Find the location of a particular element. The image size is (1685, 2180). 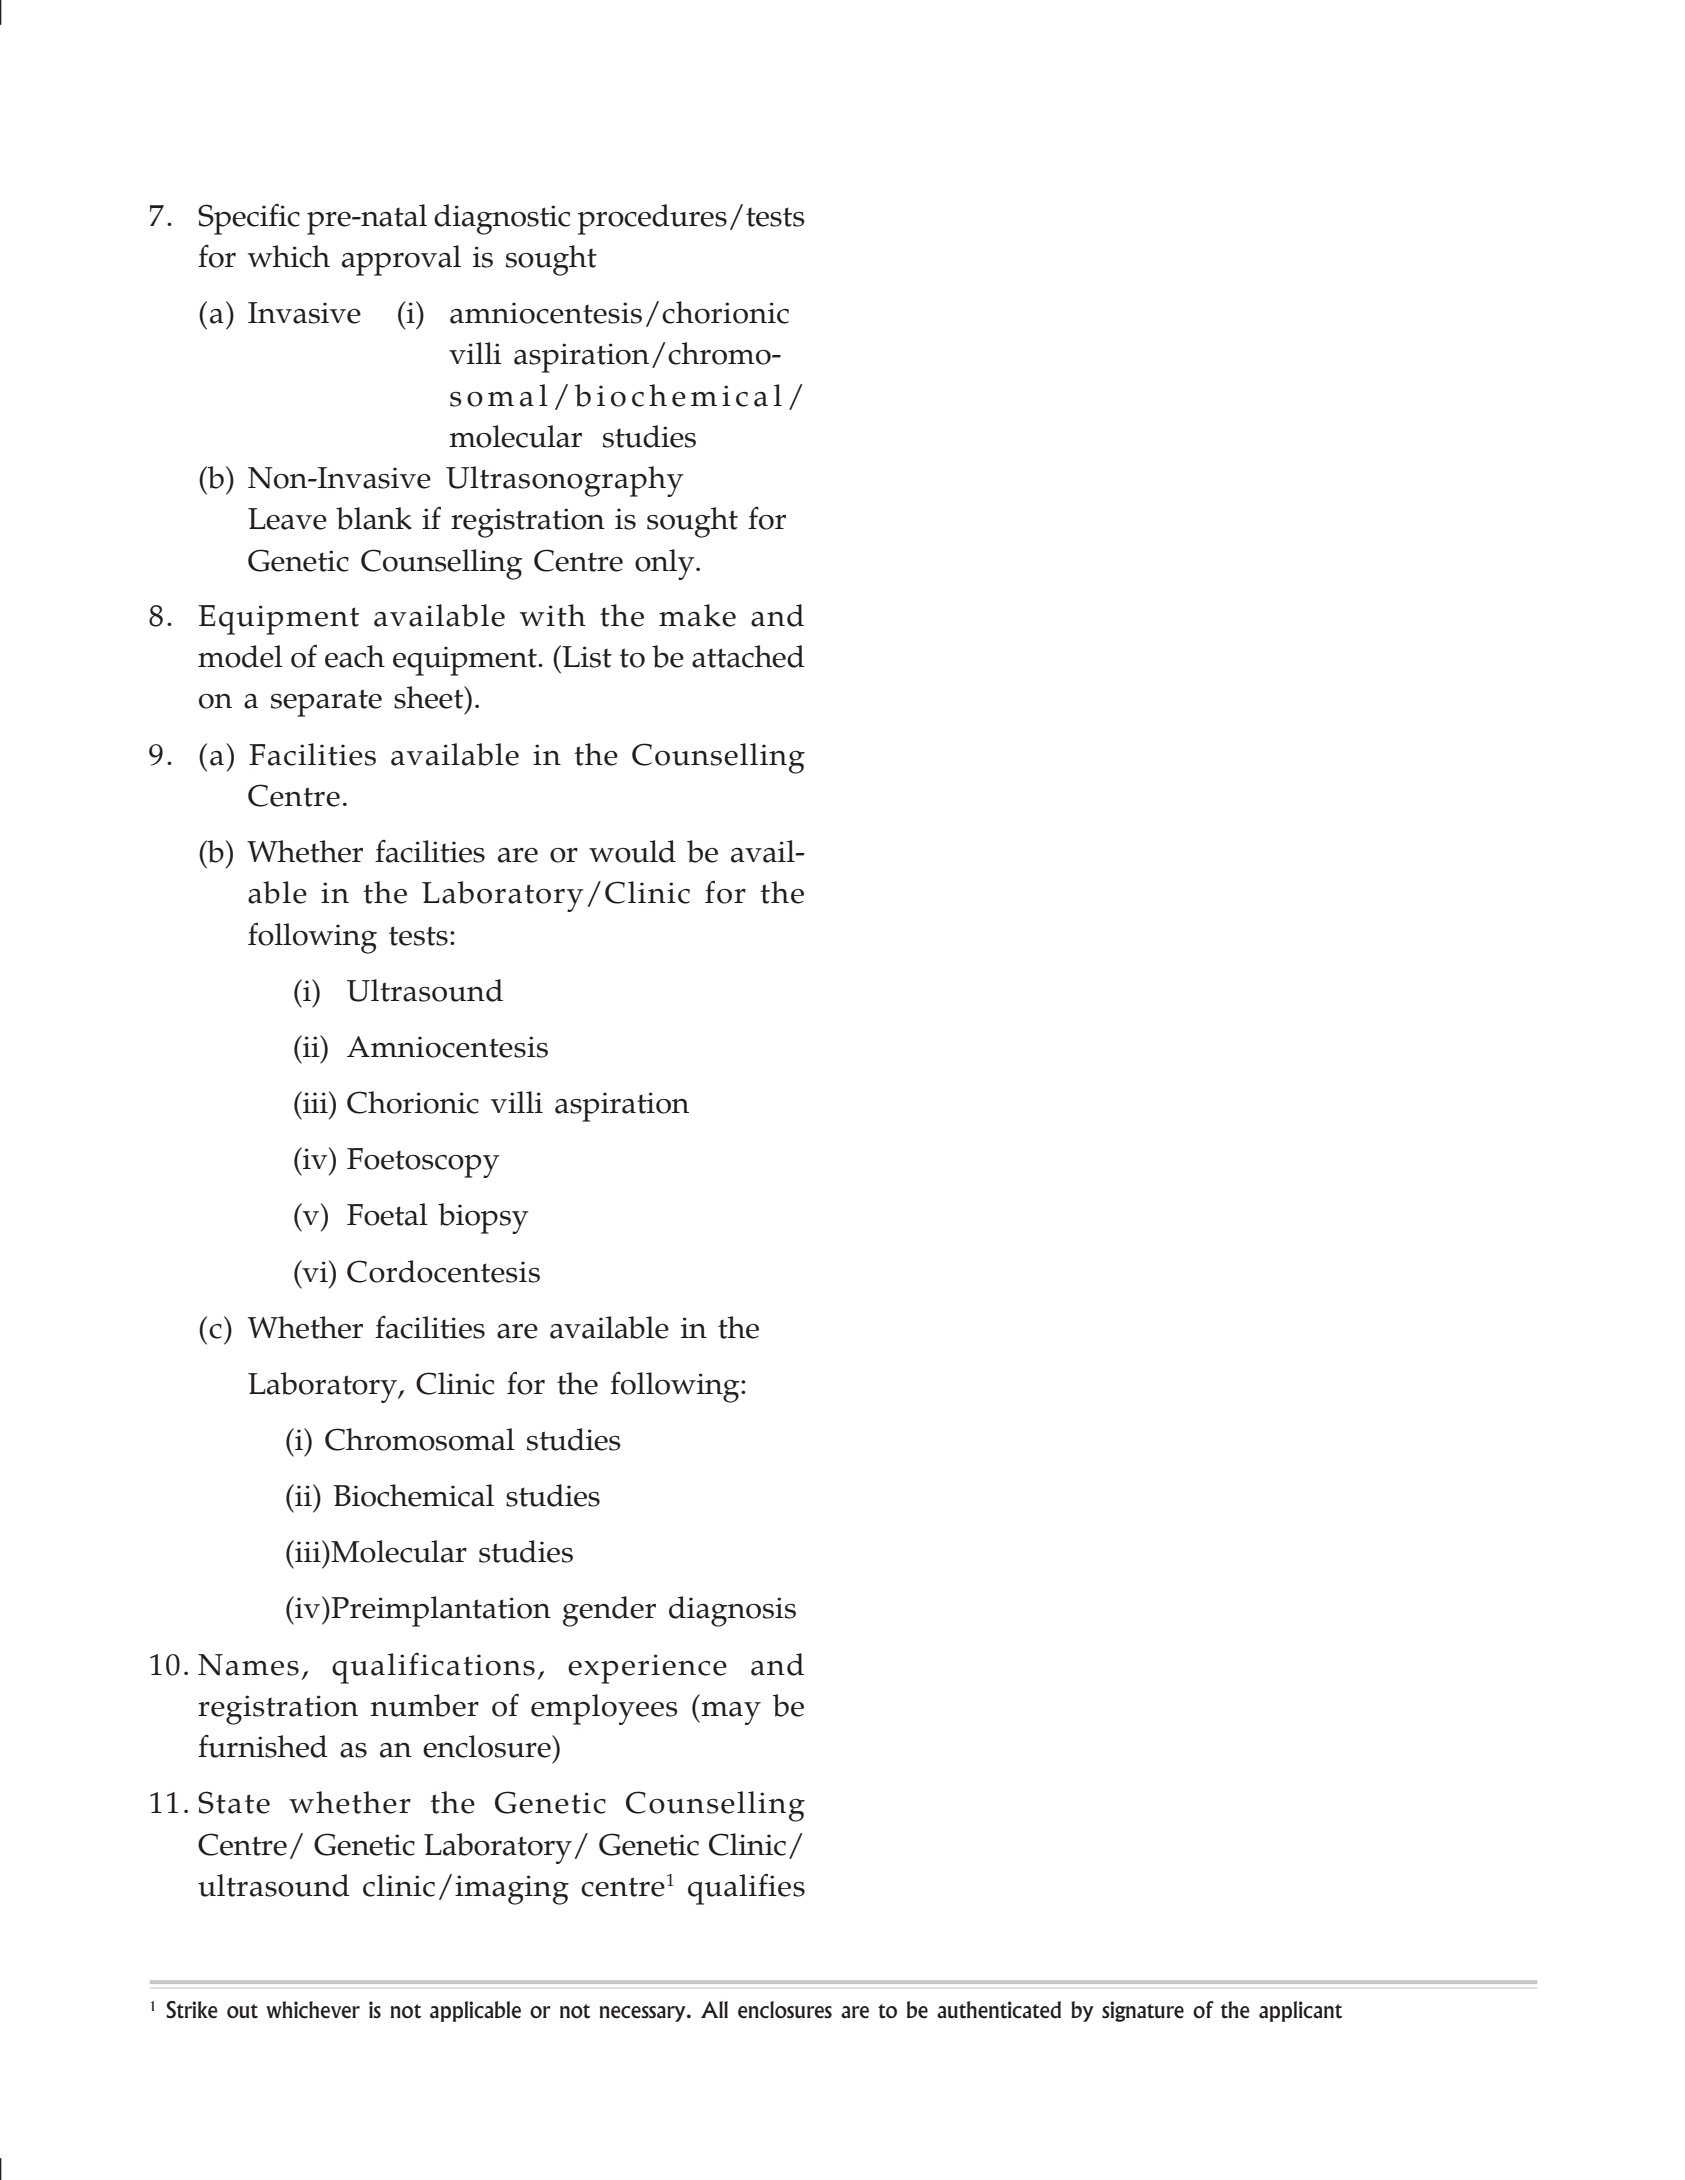

diagnosis is located at coordinates (732, 1611).
